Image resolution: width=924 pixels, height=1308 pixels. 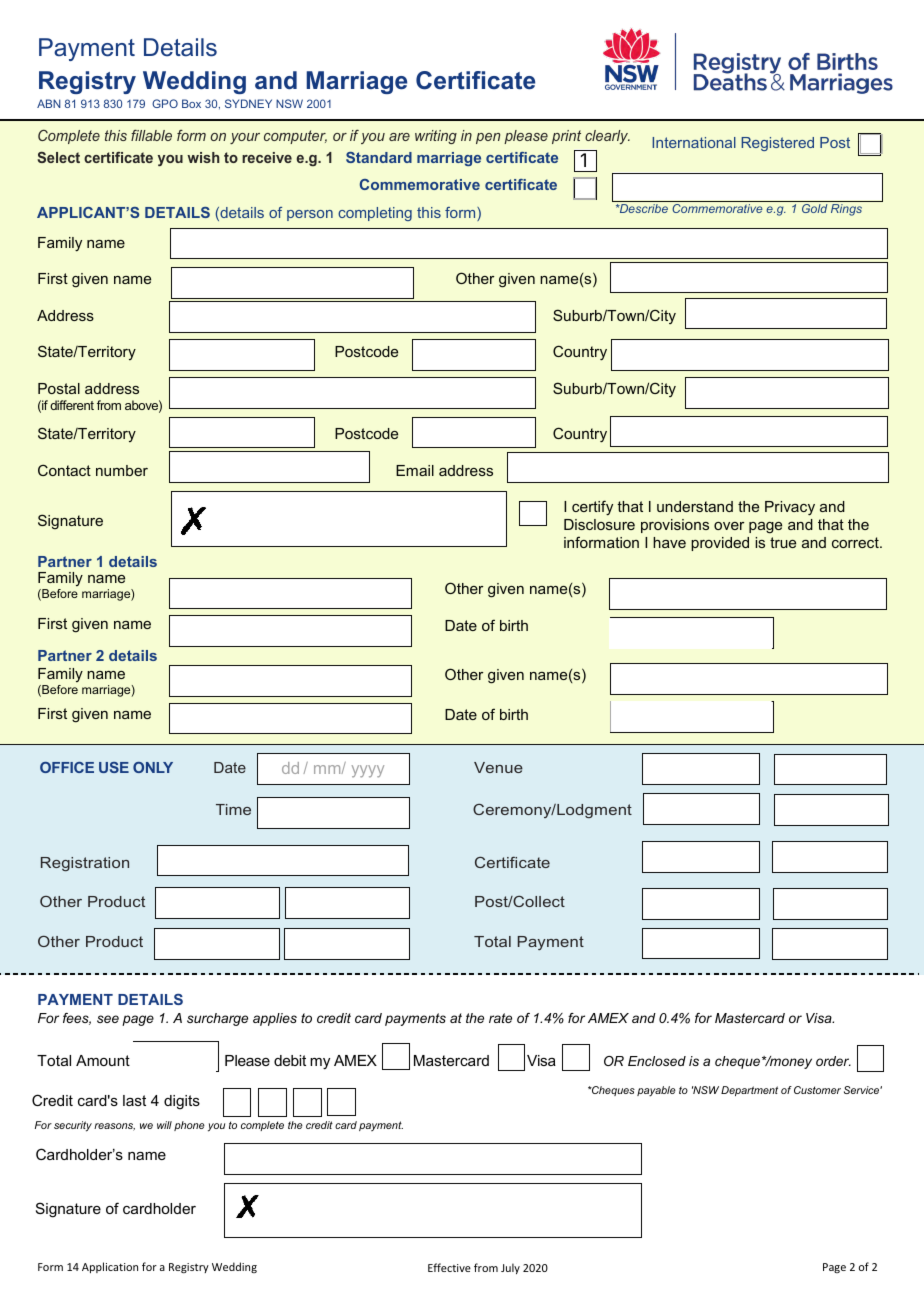 What do you see at coordinates (415, 470) in the document?
I see `Email` at bounding box center [415, 470].
